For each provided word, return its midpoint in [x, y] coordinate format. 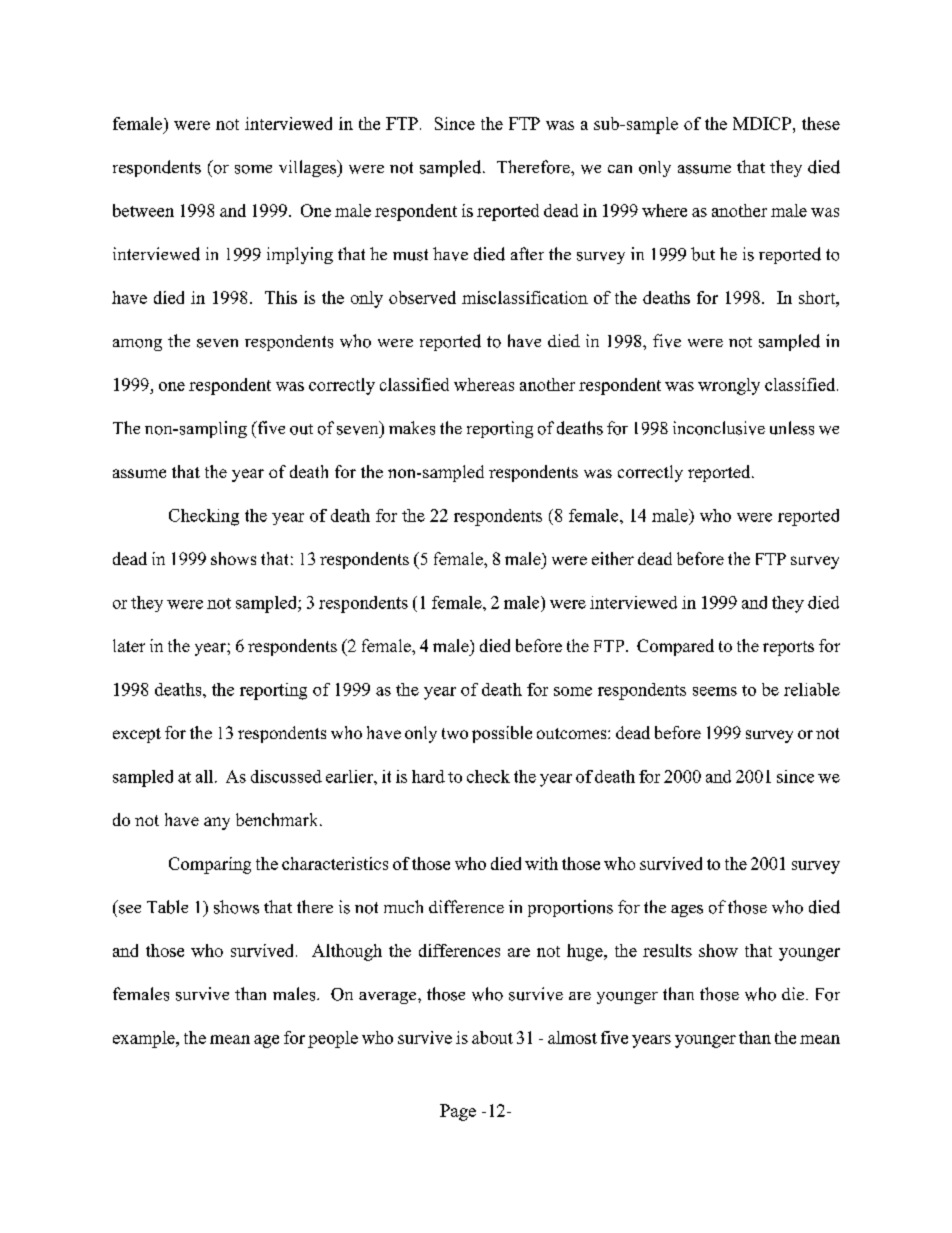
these [821, 123]
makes [412, 428]
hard [428, 776]
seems [715, 691]
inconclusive [719, 428]
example [145, 1039]
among [137, 345]
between [143, 210]
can [620, 169]
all [206, 776]
